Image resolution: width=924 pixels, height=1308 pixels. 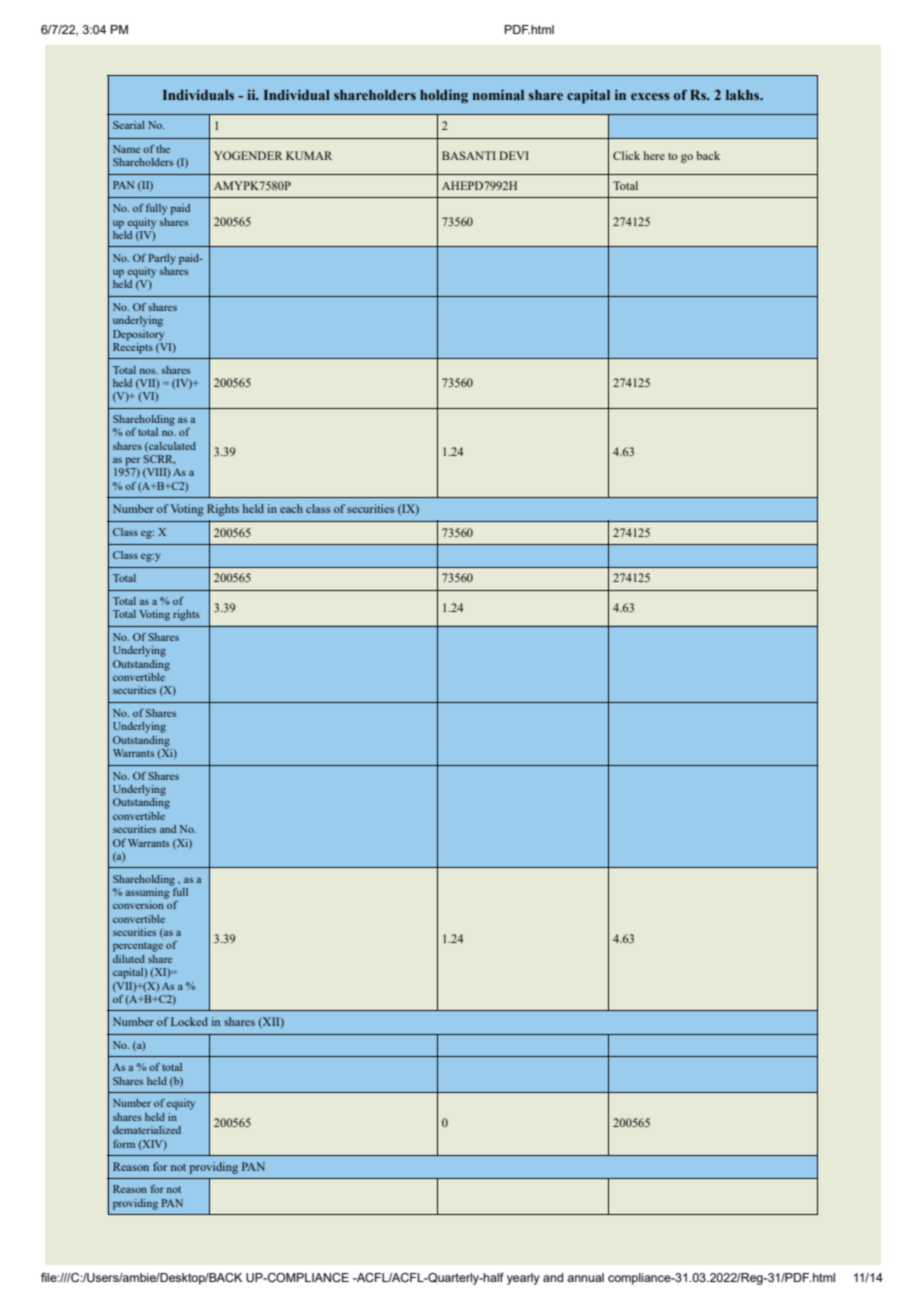 What do you see at coordinates (124, 1144) in the document?
I see `form` at bounding box center [124, 1144].
